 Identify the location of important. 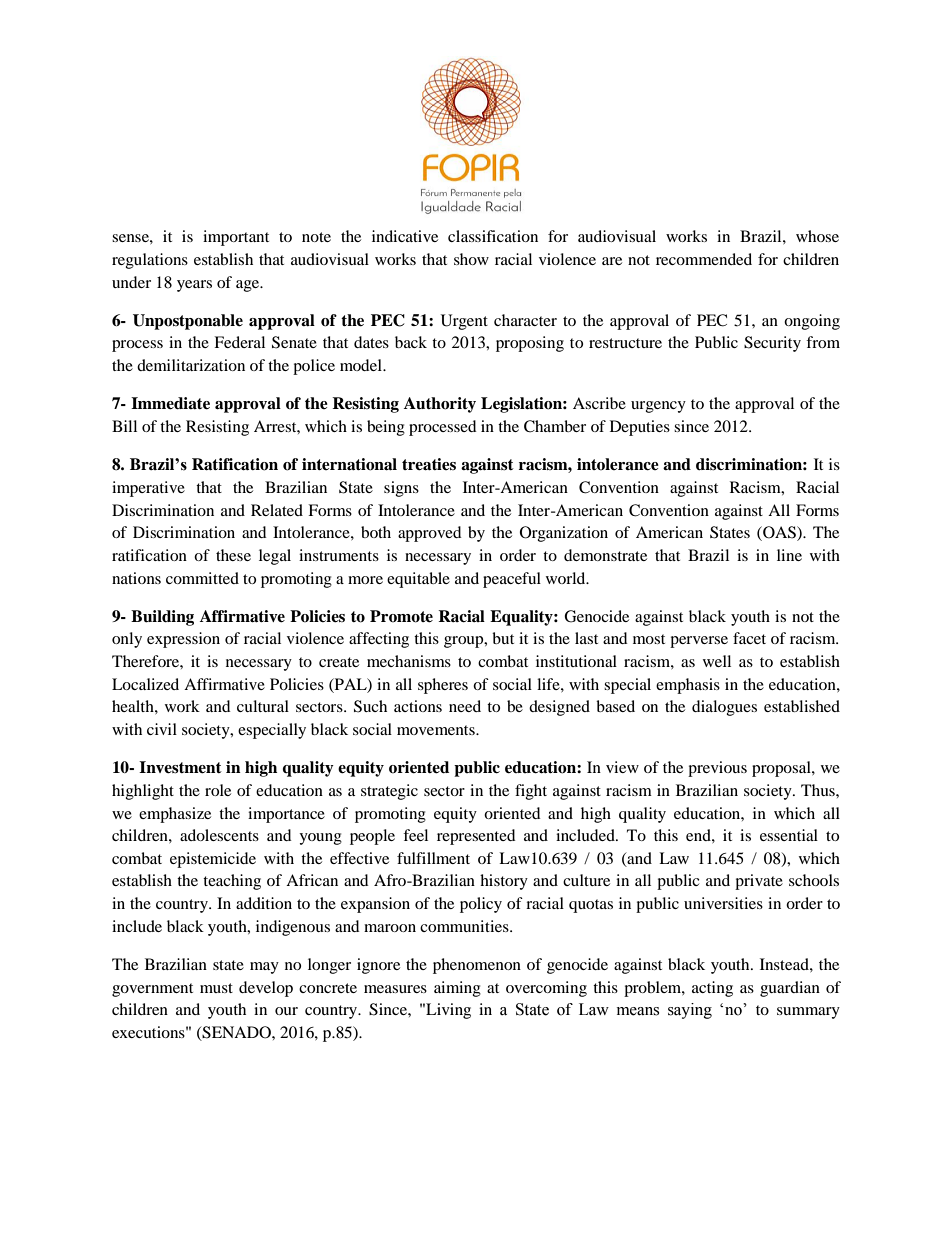
(236, 238).
